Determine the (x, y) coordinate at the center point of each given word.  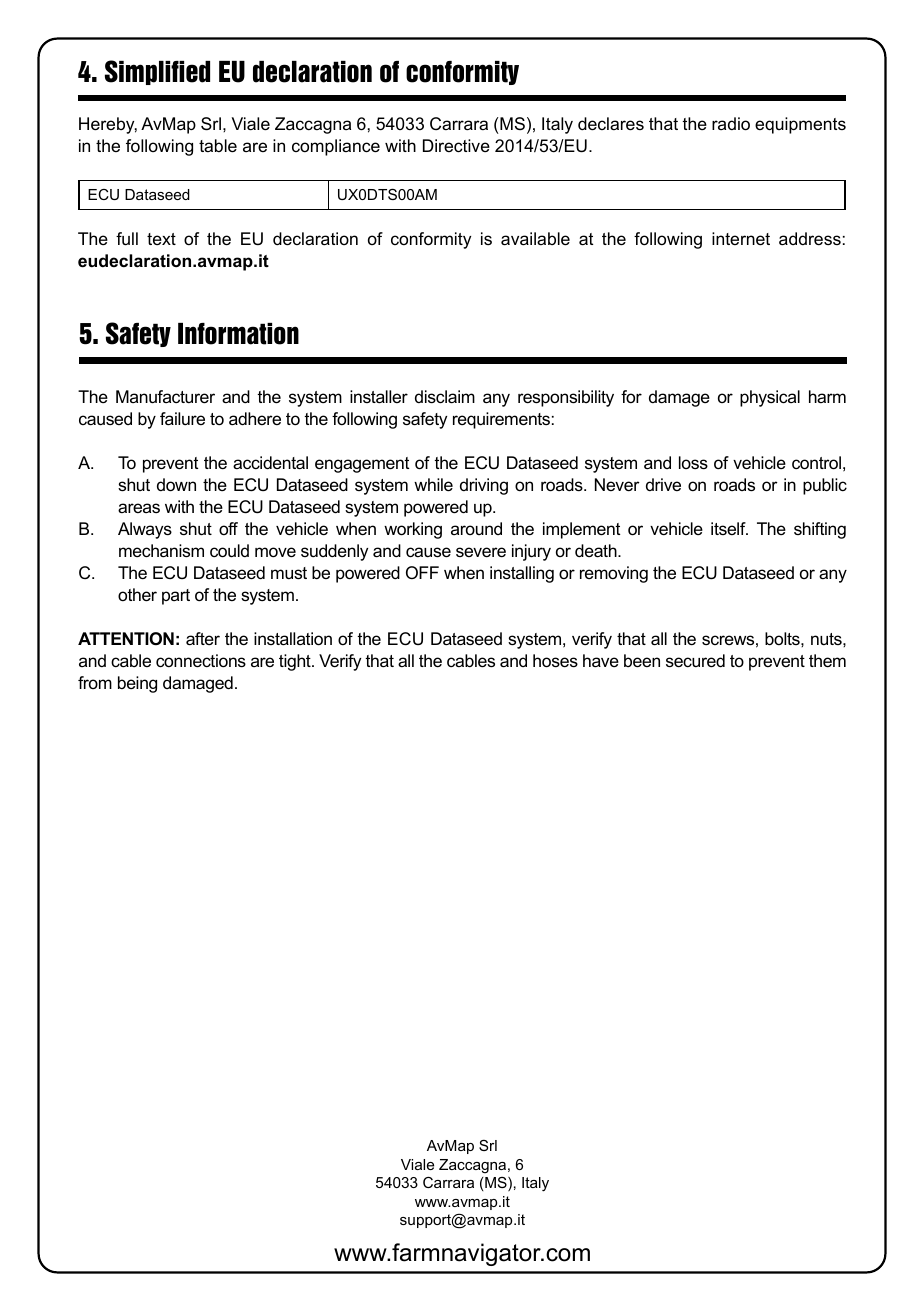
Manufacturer (165, 397)
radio (731, 124)
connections (201, 661)
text (161, 239)
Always (145, 530)
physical (770, 398)
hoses (555, 661)
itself (729, 528)
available (535, 239)
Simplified (157, 72)
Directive (456, 146)
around (476, 528)
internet (741, 239)
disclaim (445, 397)
